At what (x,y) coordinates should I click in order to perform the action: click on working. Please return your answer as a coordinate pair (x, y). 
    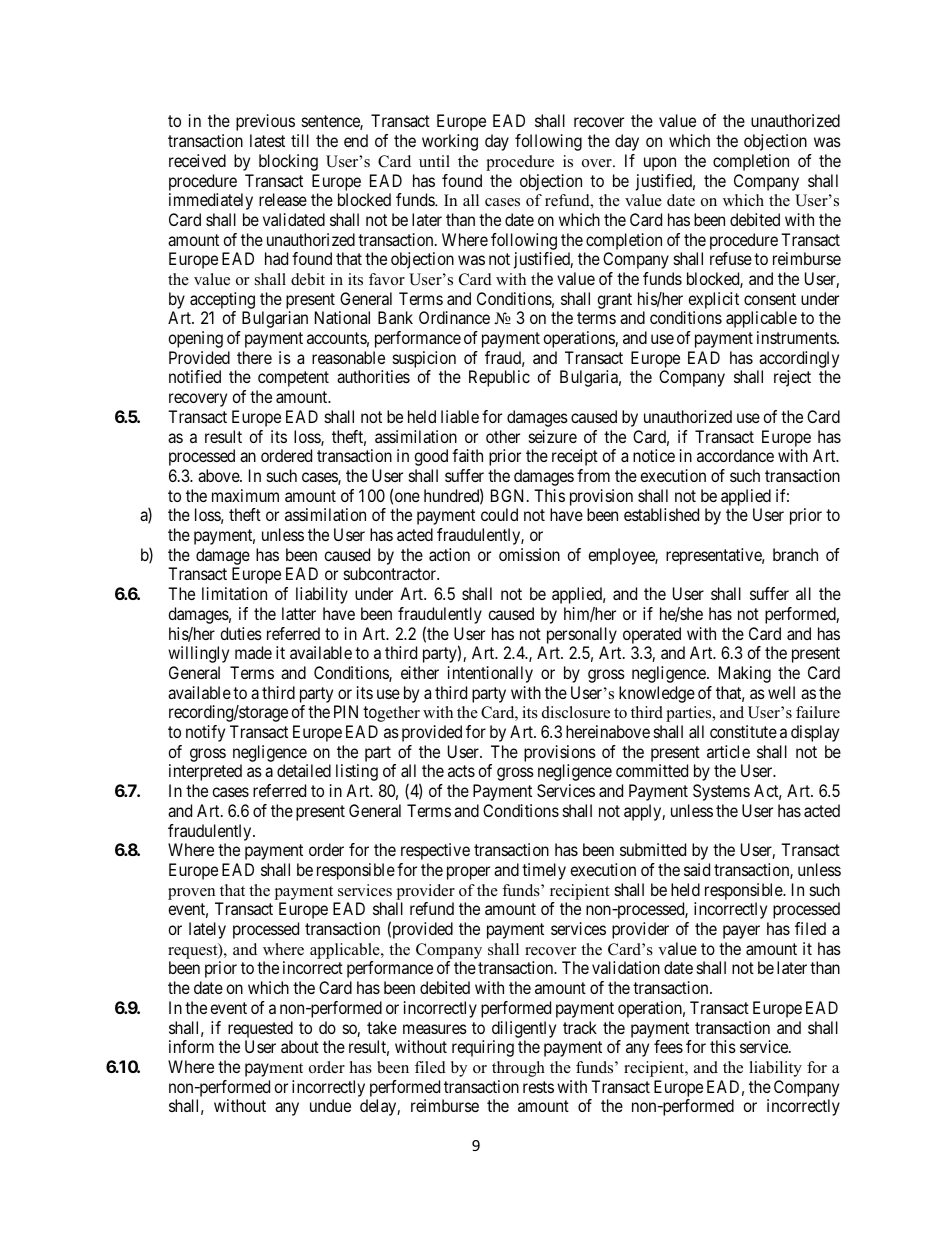
    Looking at the image, I should click on (450, 142).
